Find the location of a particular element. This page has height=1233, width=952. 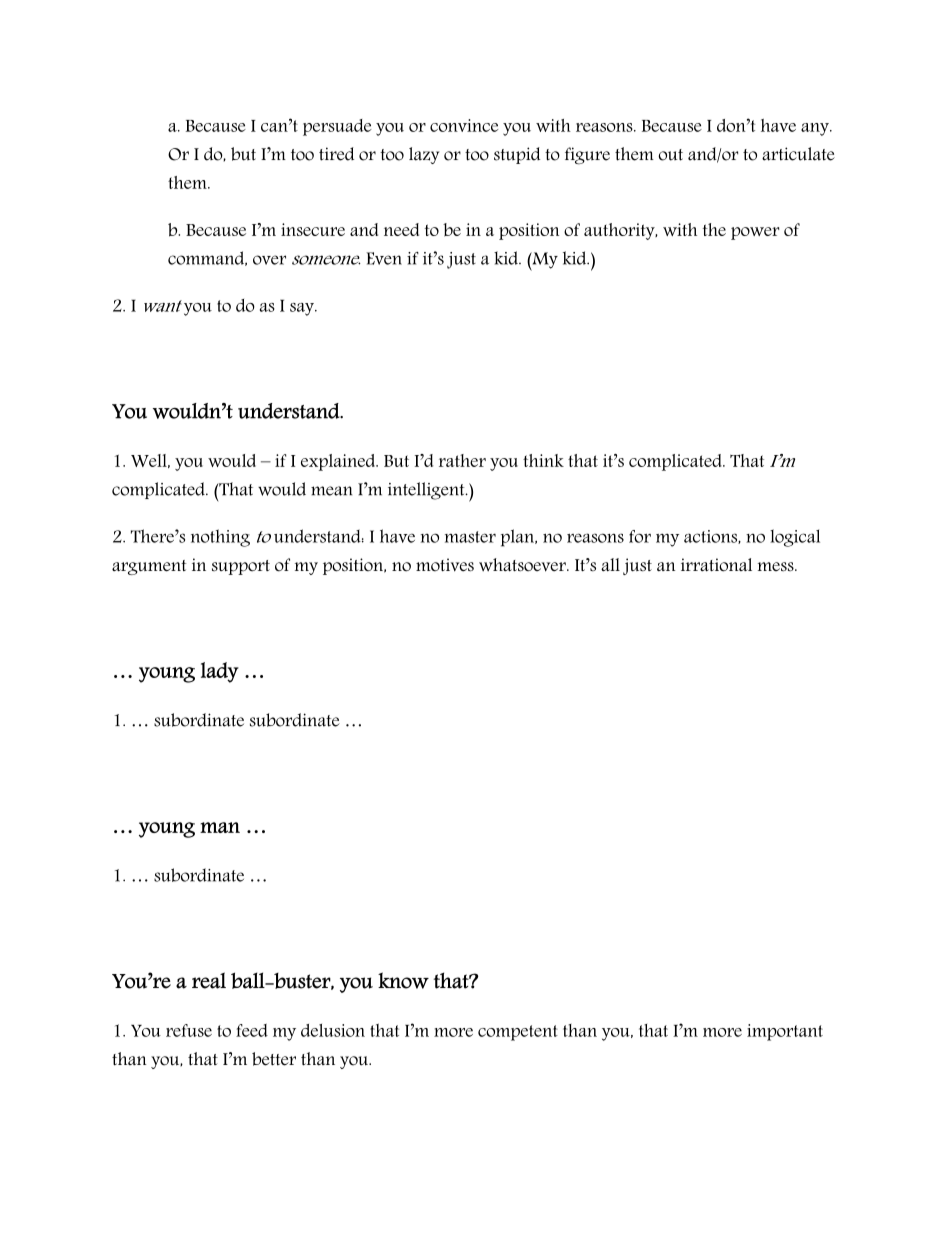

articulate is located at coordinates (798, 154).
